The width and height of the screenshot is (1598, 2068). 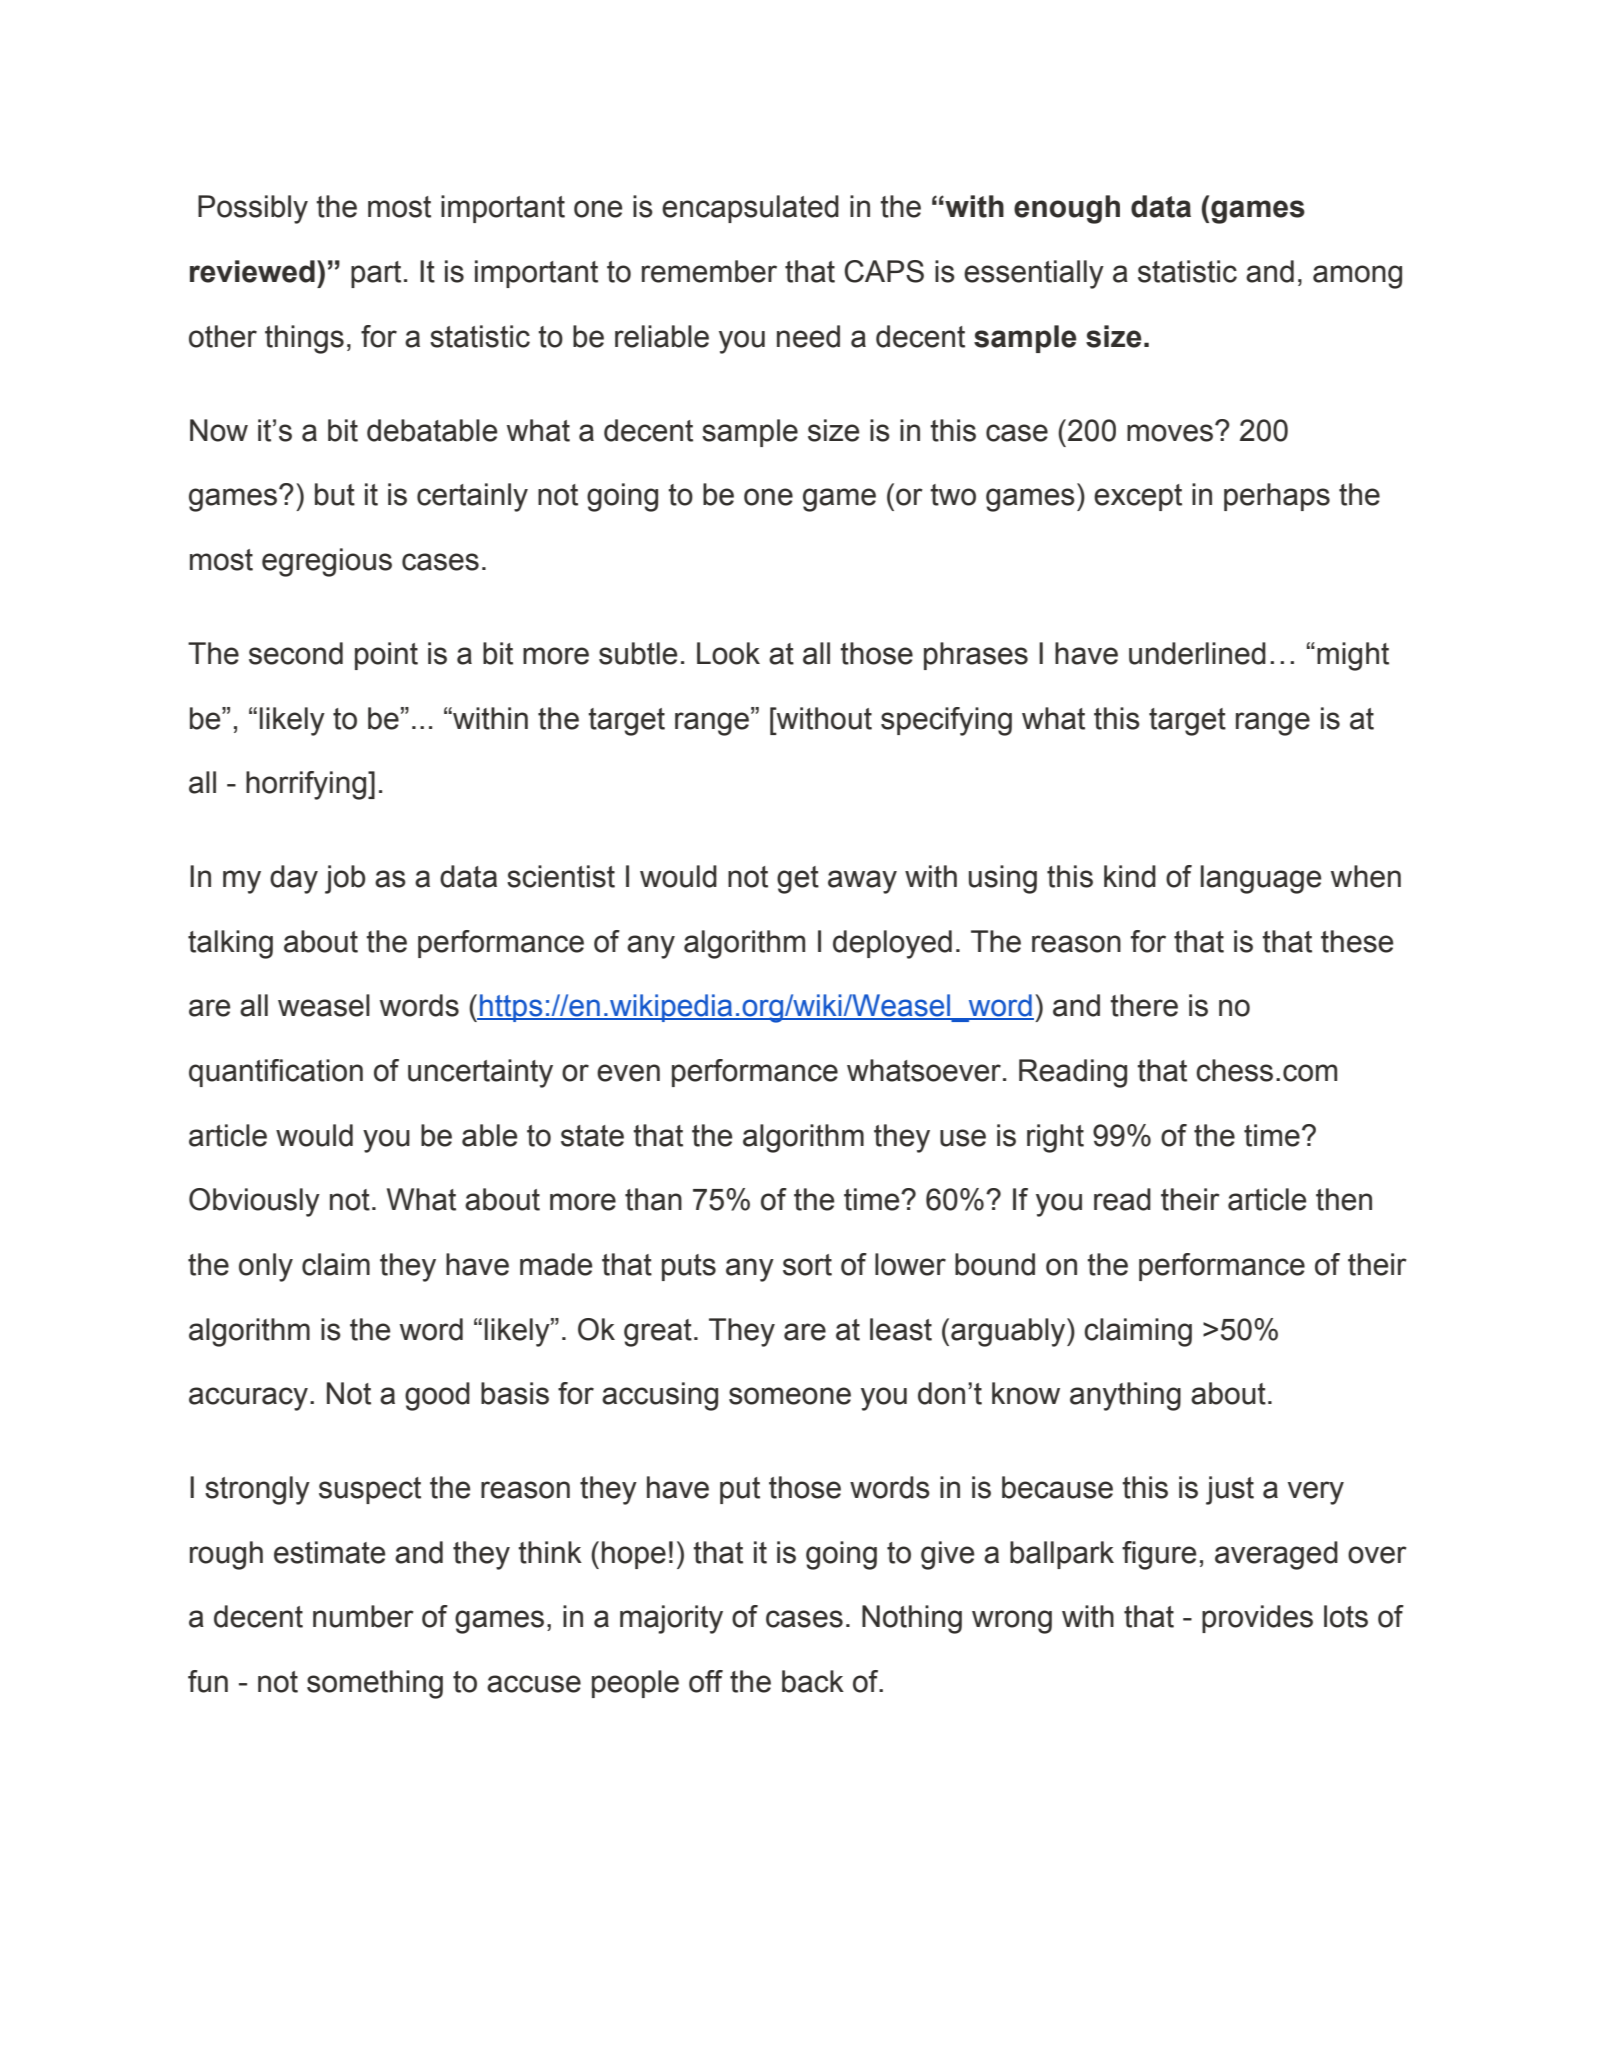 What do you see at coordinates (1357, 277) in the screenshot?
I see `among` at bounding box center [1357, 277].
